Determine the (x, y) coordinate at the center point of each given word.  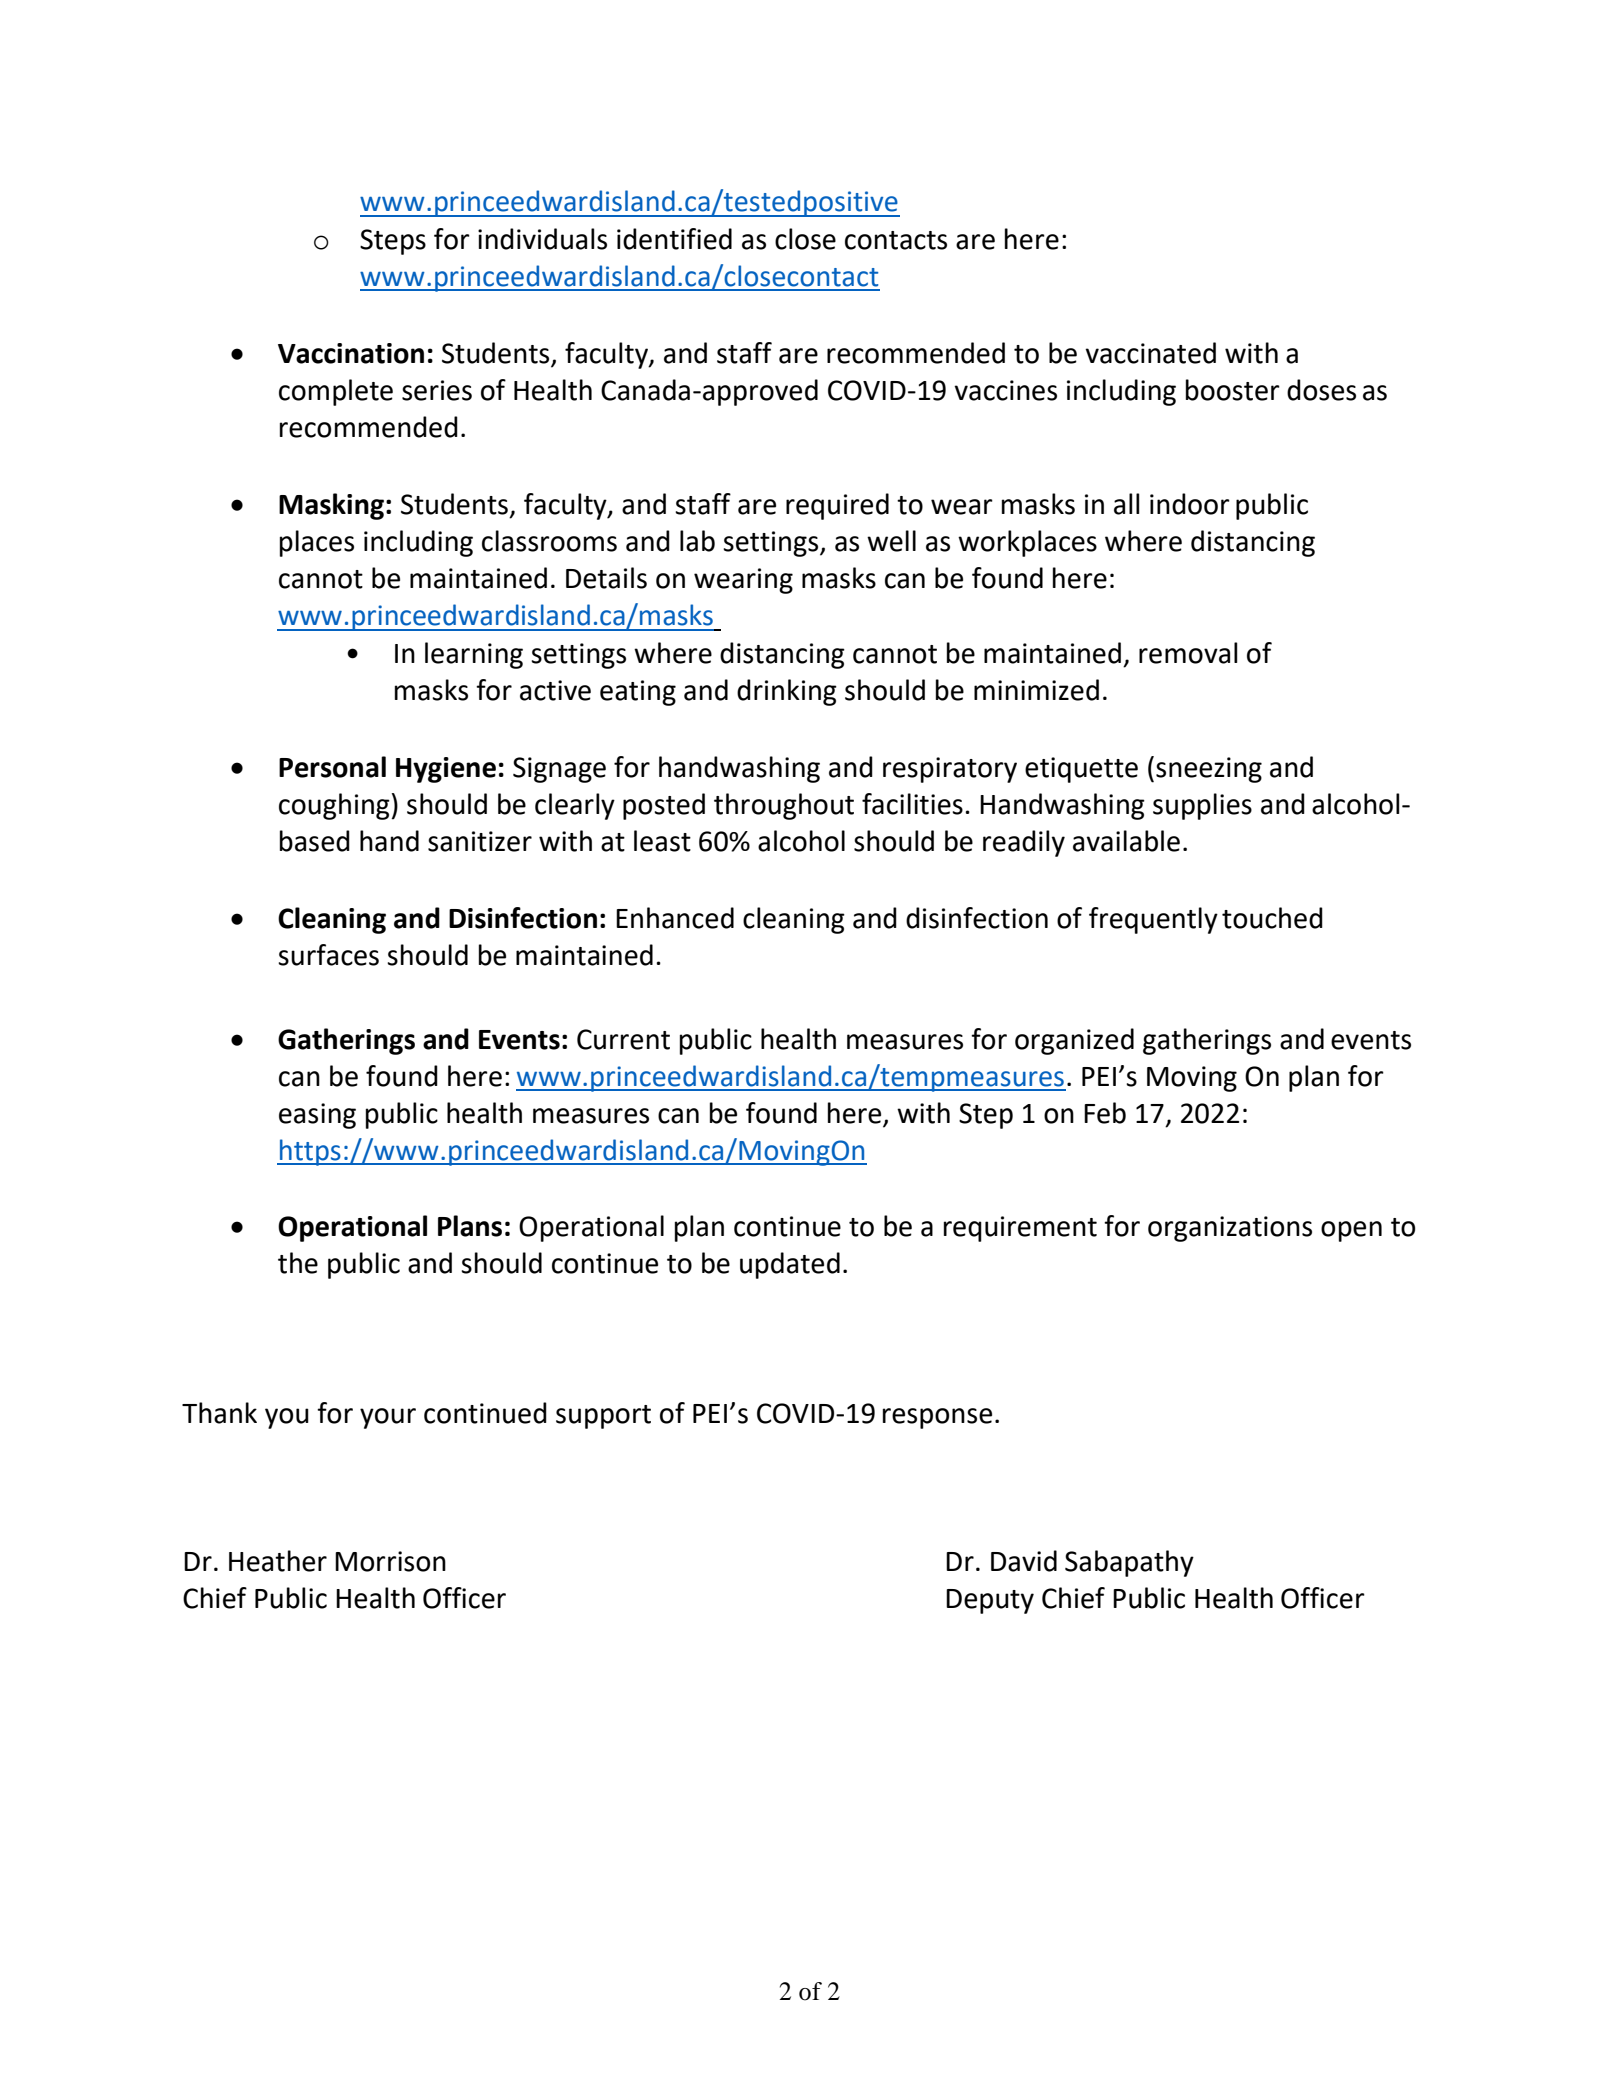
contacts (896, 240)
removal (1188, 653)
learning (474, 655)
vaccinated (1150, 353)
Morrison (390, 1561)
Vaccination (351, 353)
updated (790, 1265)
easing (317, 1116)
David (1024, 1561)
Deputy (990, 1601)
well (891, 541)
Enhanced (675, 918)
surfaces (328, 955)
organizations (1230, 1229)
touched (1272, 918)
